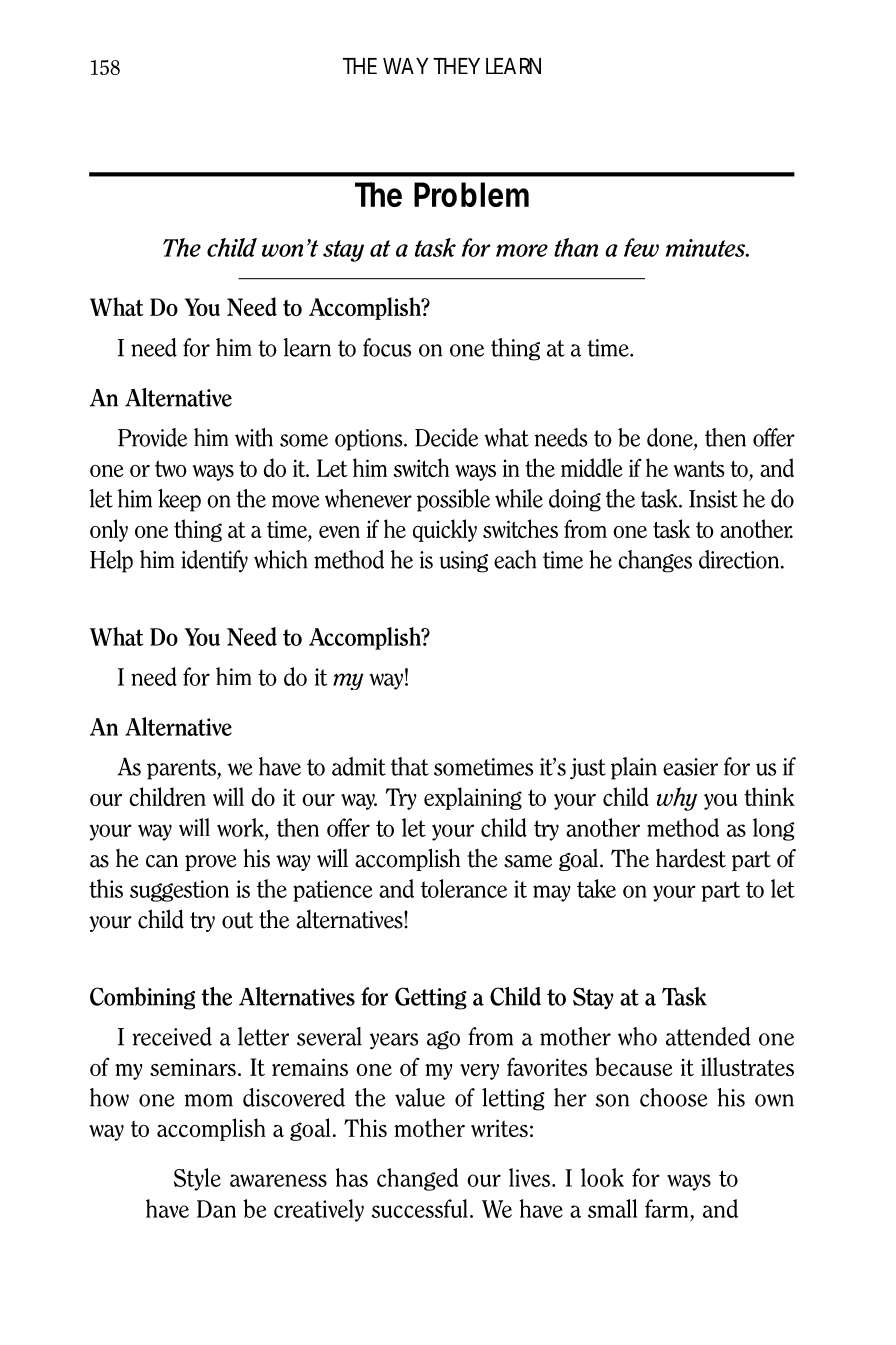 Image resolution: width=896 pixels, height=1345 pixels. What do you see at coordinates (179, 500) in the document?
I see `keep` at bounding box center [179, 500].
